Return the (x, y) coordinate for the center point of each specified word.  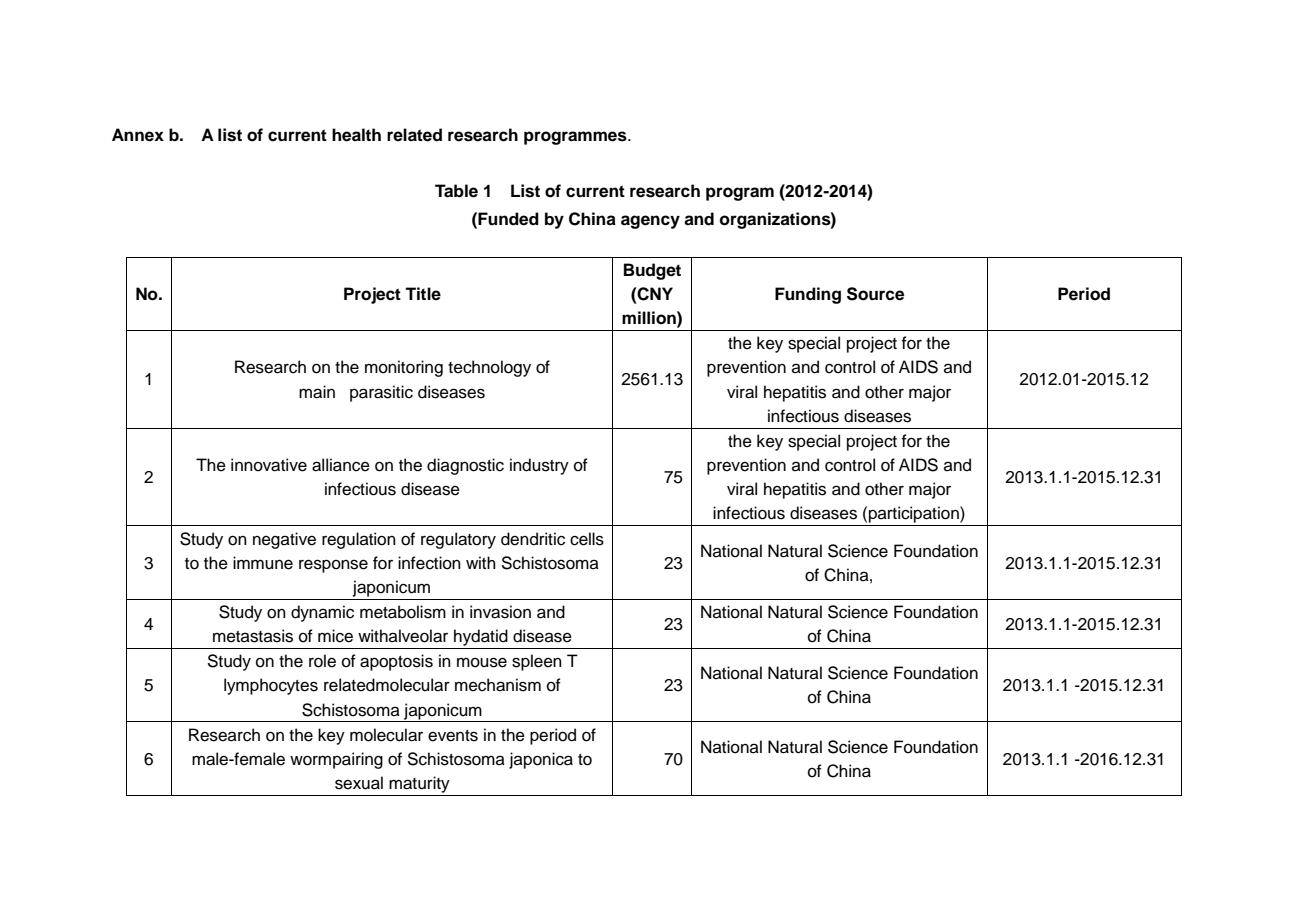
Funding (808, 295)
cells (587, 539)
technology (489, 368)
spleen (537, 662)
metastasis (253, 636)
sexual (359, 783)
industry (539, 466)
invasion (500, 612)
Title (423, 294)
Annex (138, 135)
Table (456, 191)
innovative (269, 465)
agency (650, 222)
